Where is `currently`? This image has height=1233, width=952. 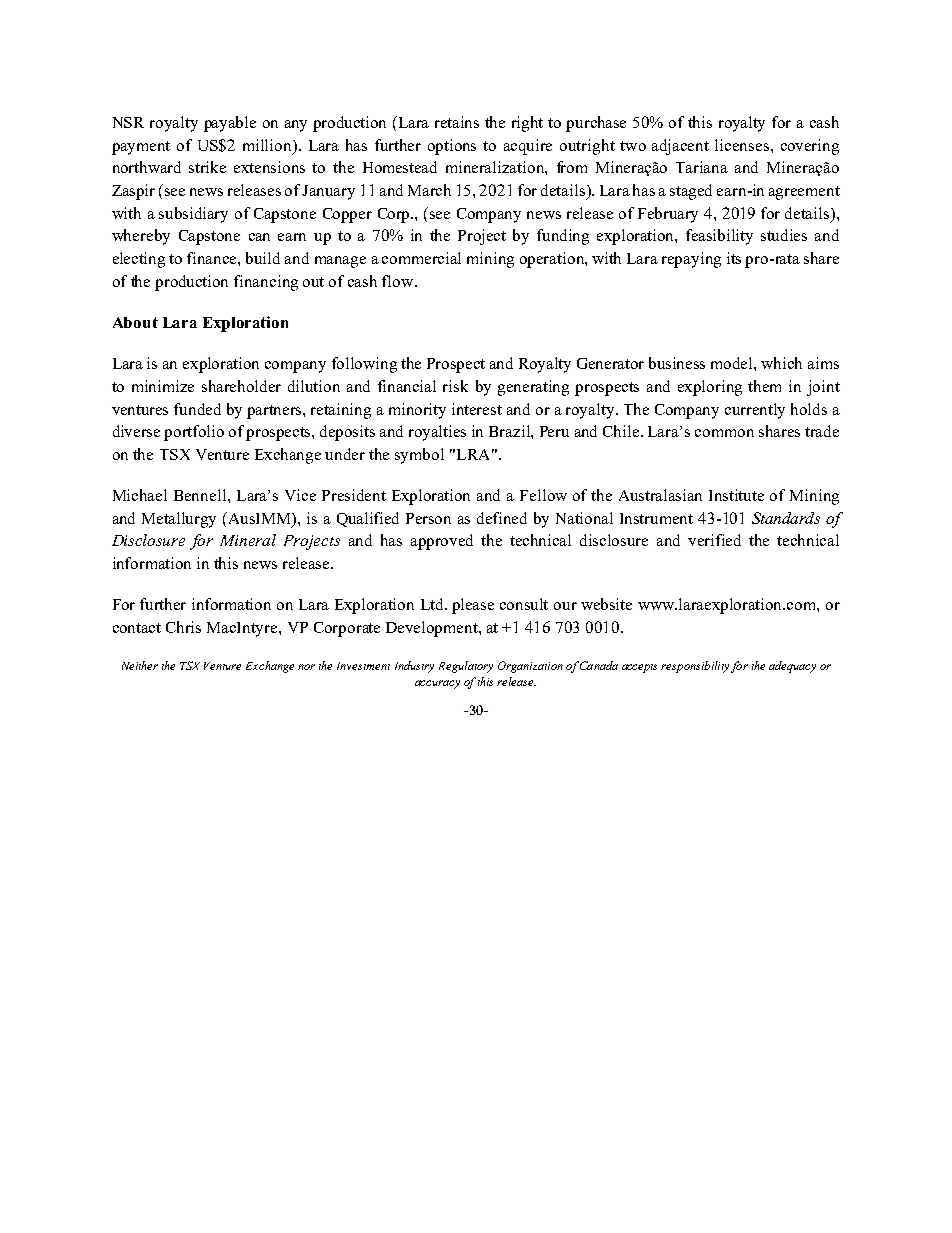
currently is located at coordinates (755, 411).
